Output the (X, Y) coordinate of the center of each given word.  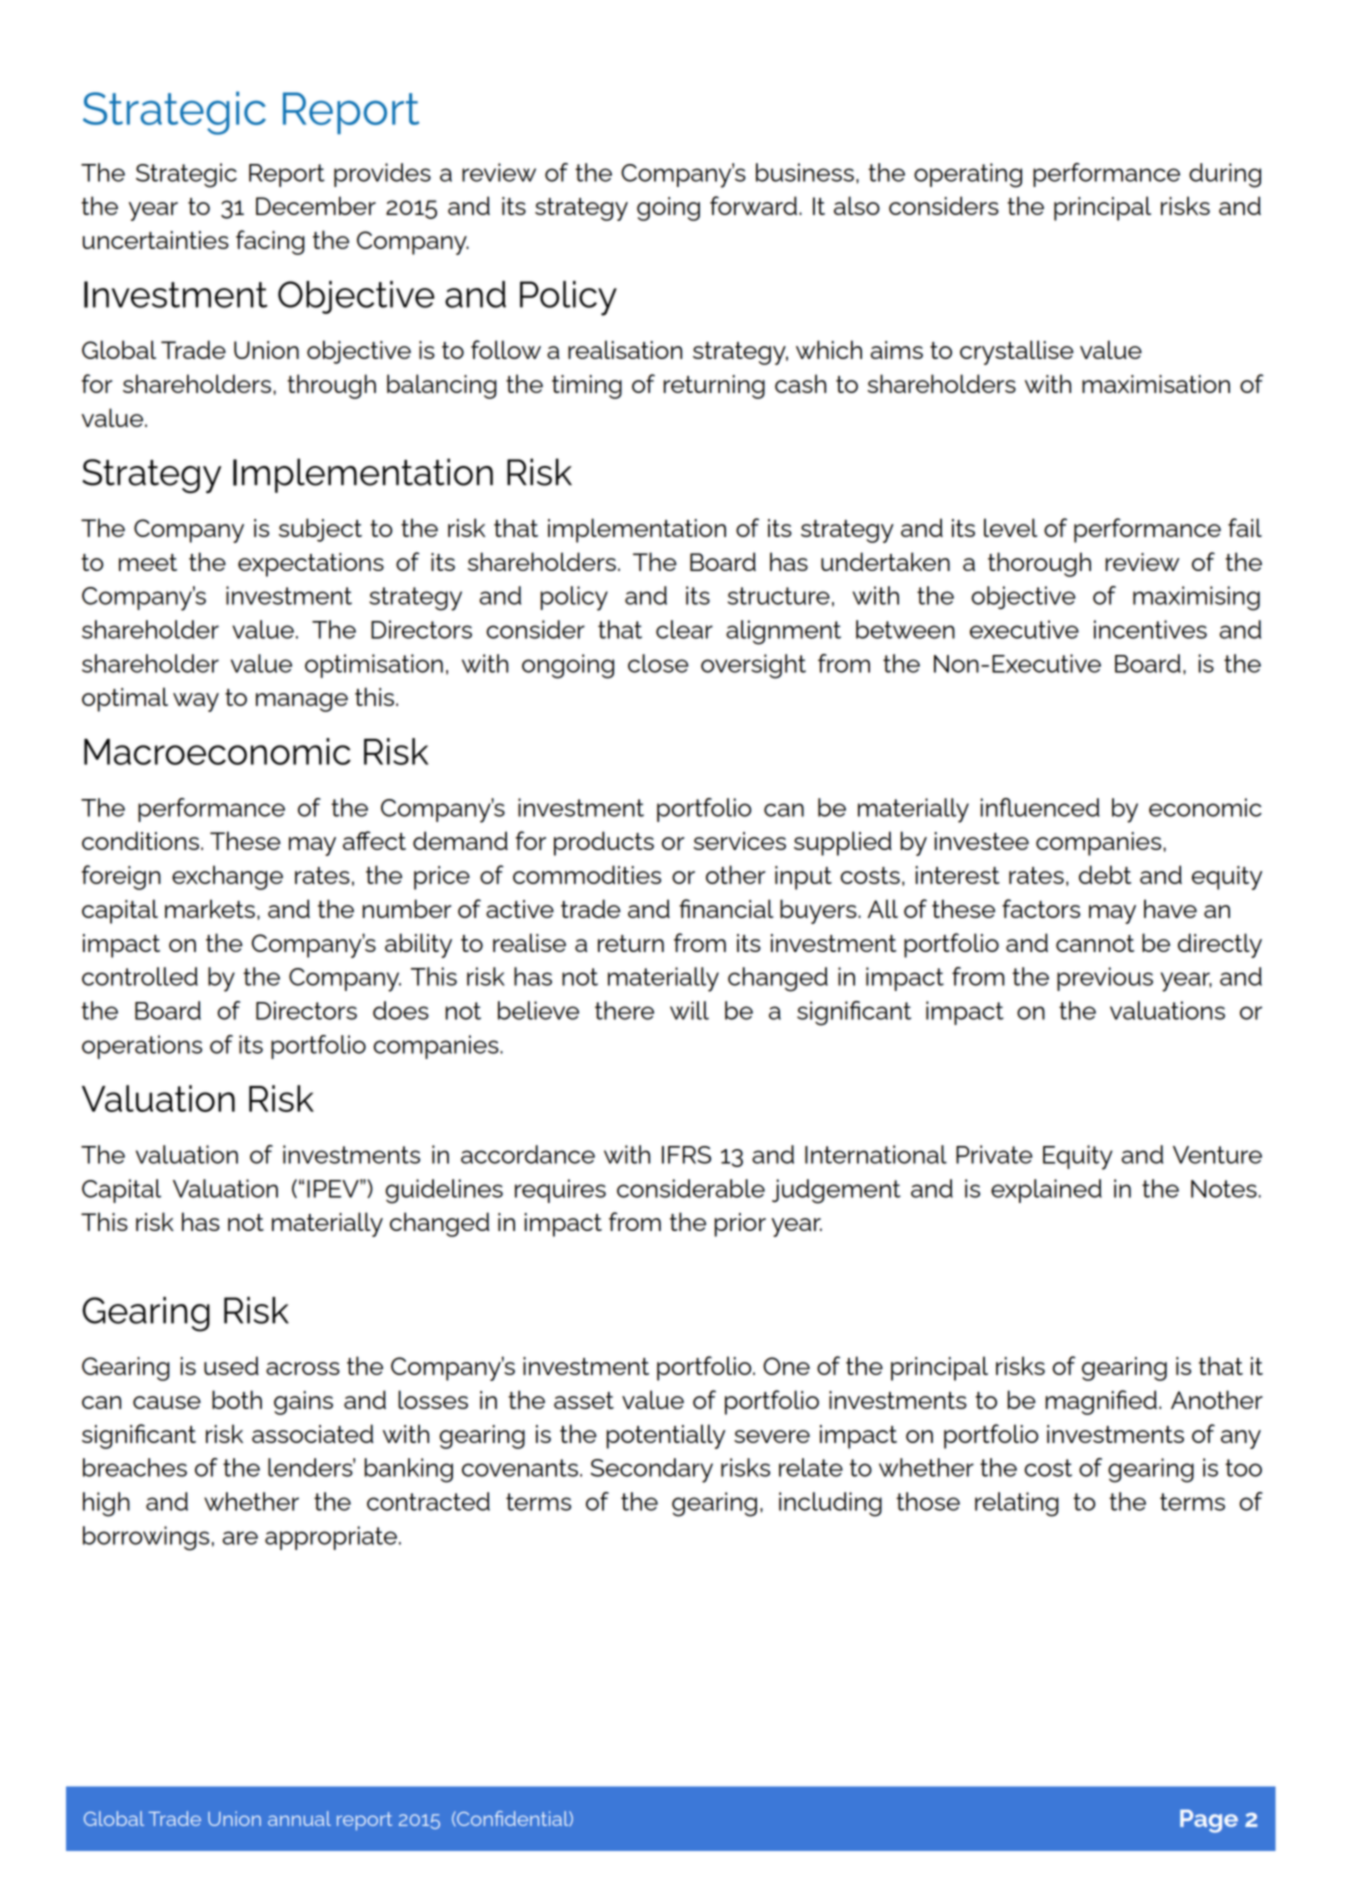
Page (1209, 1821)
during (1225, 175)
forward (753, 205)
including (830, 1504)
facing (270, 242)
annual (299, 1818)
